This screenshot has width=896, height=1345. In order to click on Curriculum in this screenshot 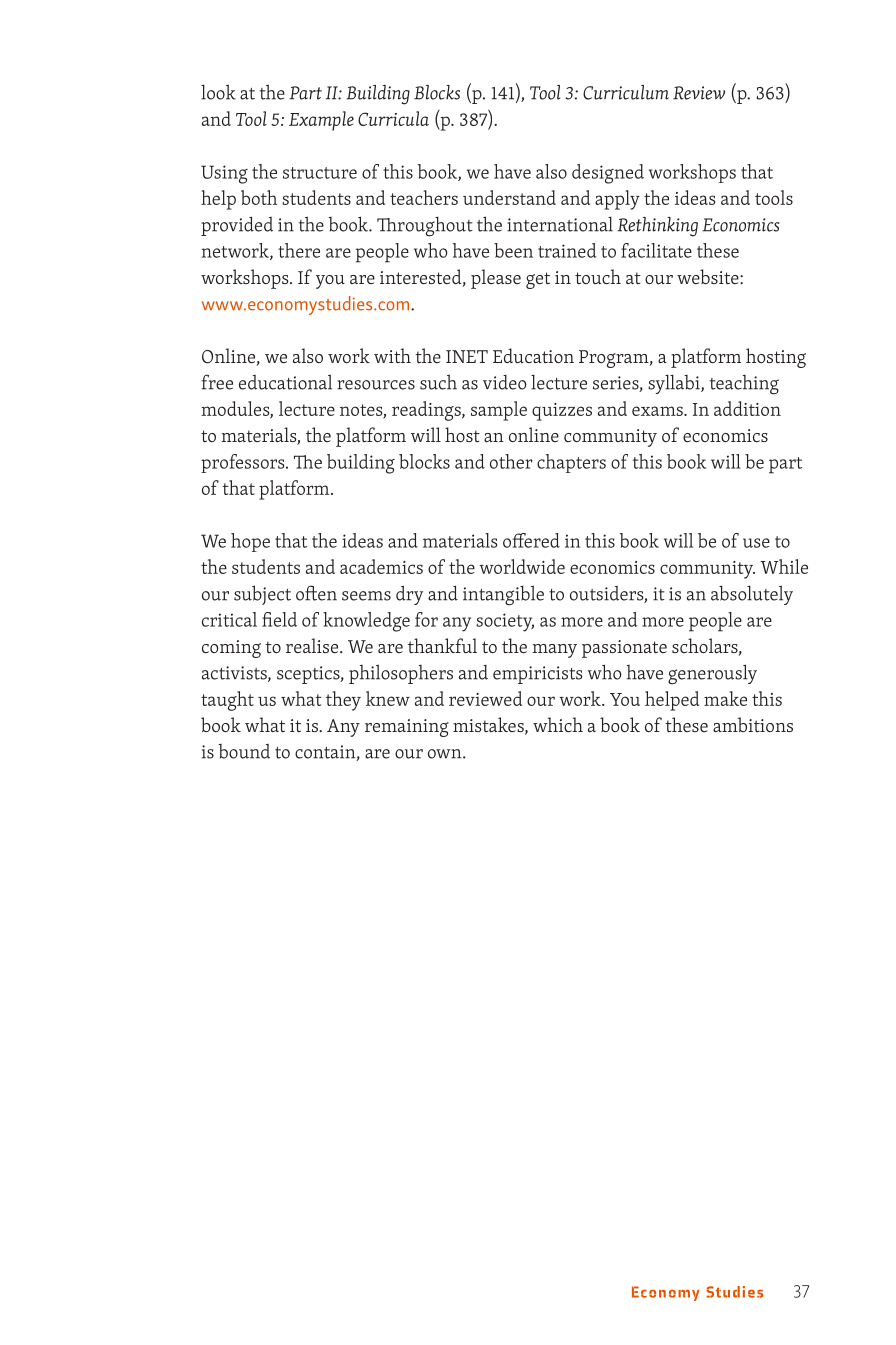, I will do `click(626, 92)`.
